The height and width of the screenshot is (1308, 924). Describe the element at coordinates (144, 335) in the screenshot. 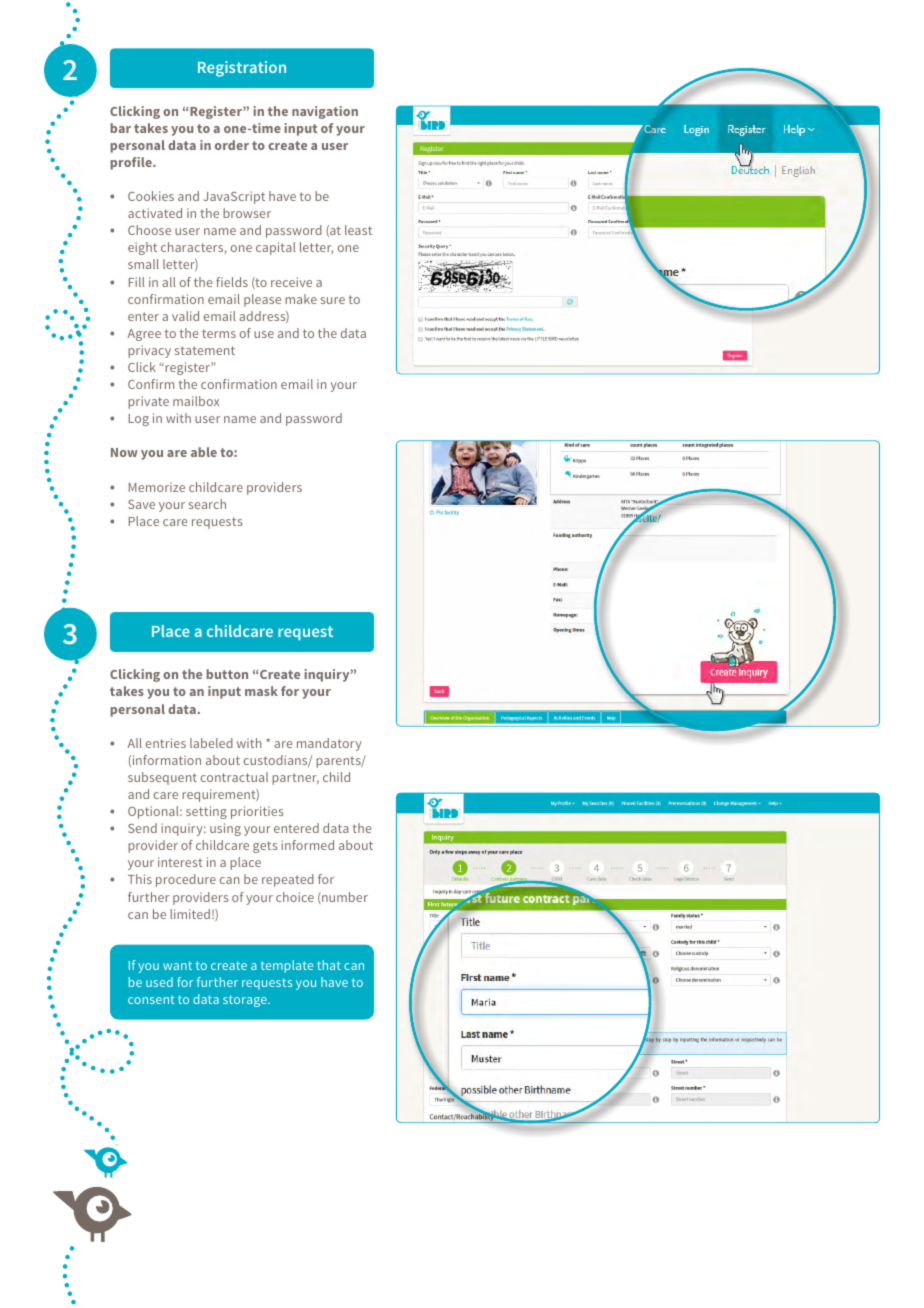

I see `Agree` at that location.
